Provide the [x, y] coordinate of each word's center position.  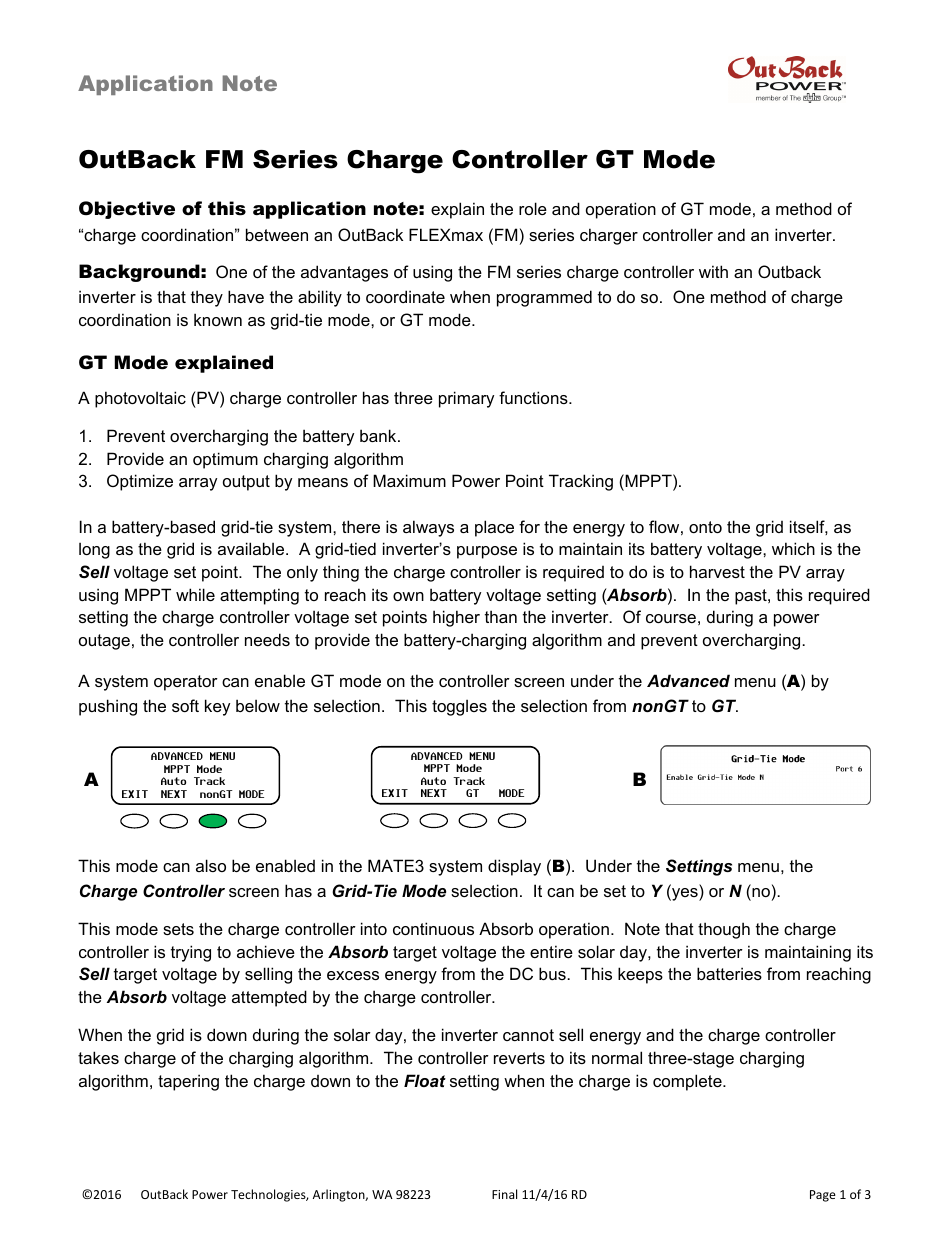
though [724, 930]
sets [178, 929]
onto [705, 527]
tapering [188, 1082]
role [533, 208]
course [671, 618]
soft [185, 705]
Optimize [140, 482]
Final [504, 1194]
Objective [127, 210]
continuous [433, 928]
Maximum [409, 480]
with [713, 271]
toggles [459, 707]
